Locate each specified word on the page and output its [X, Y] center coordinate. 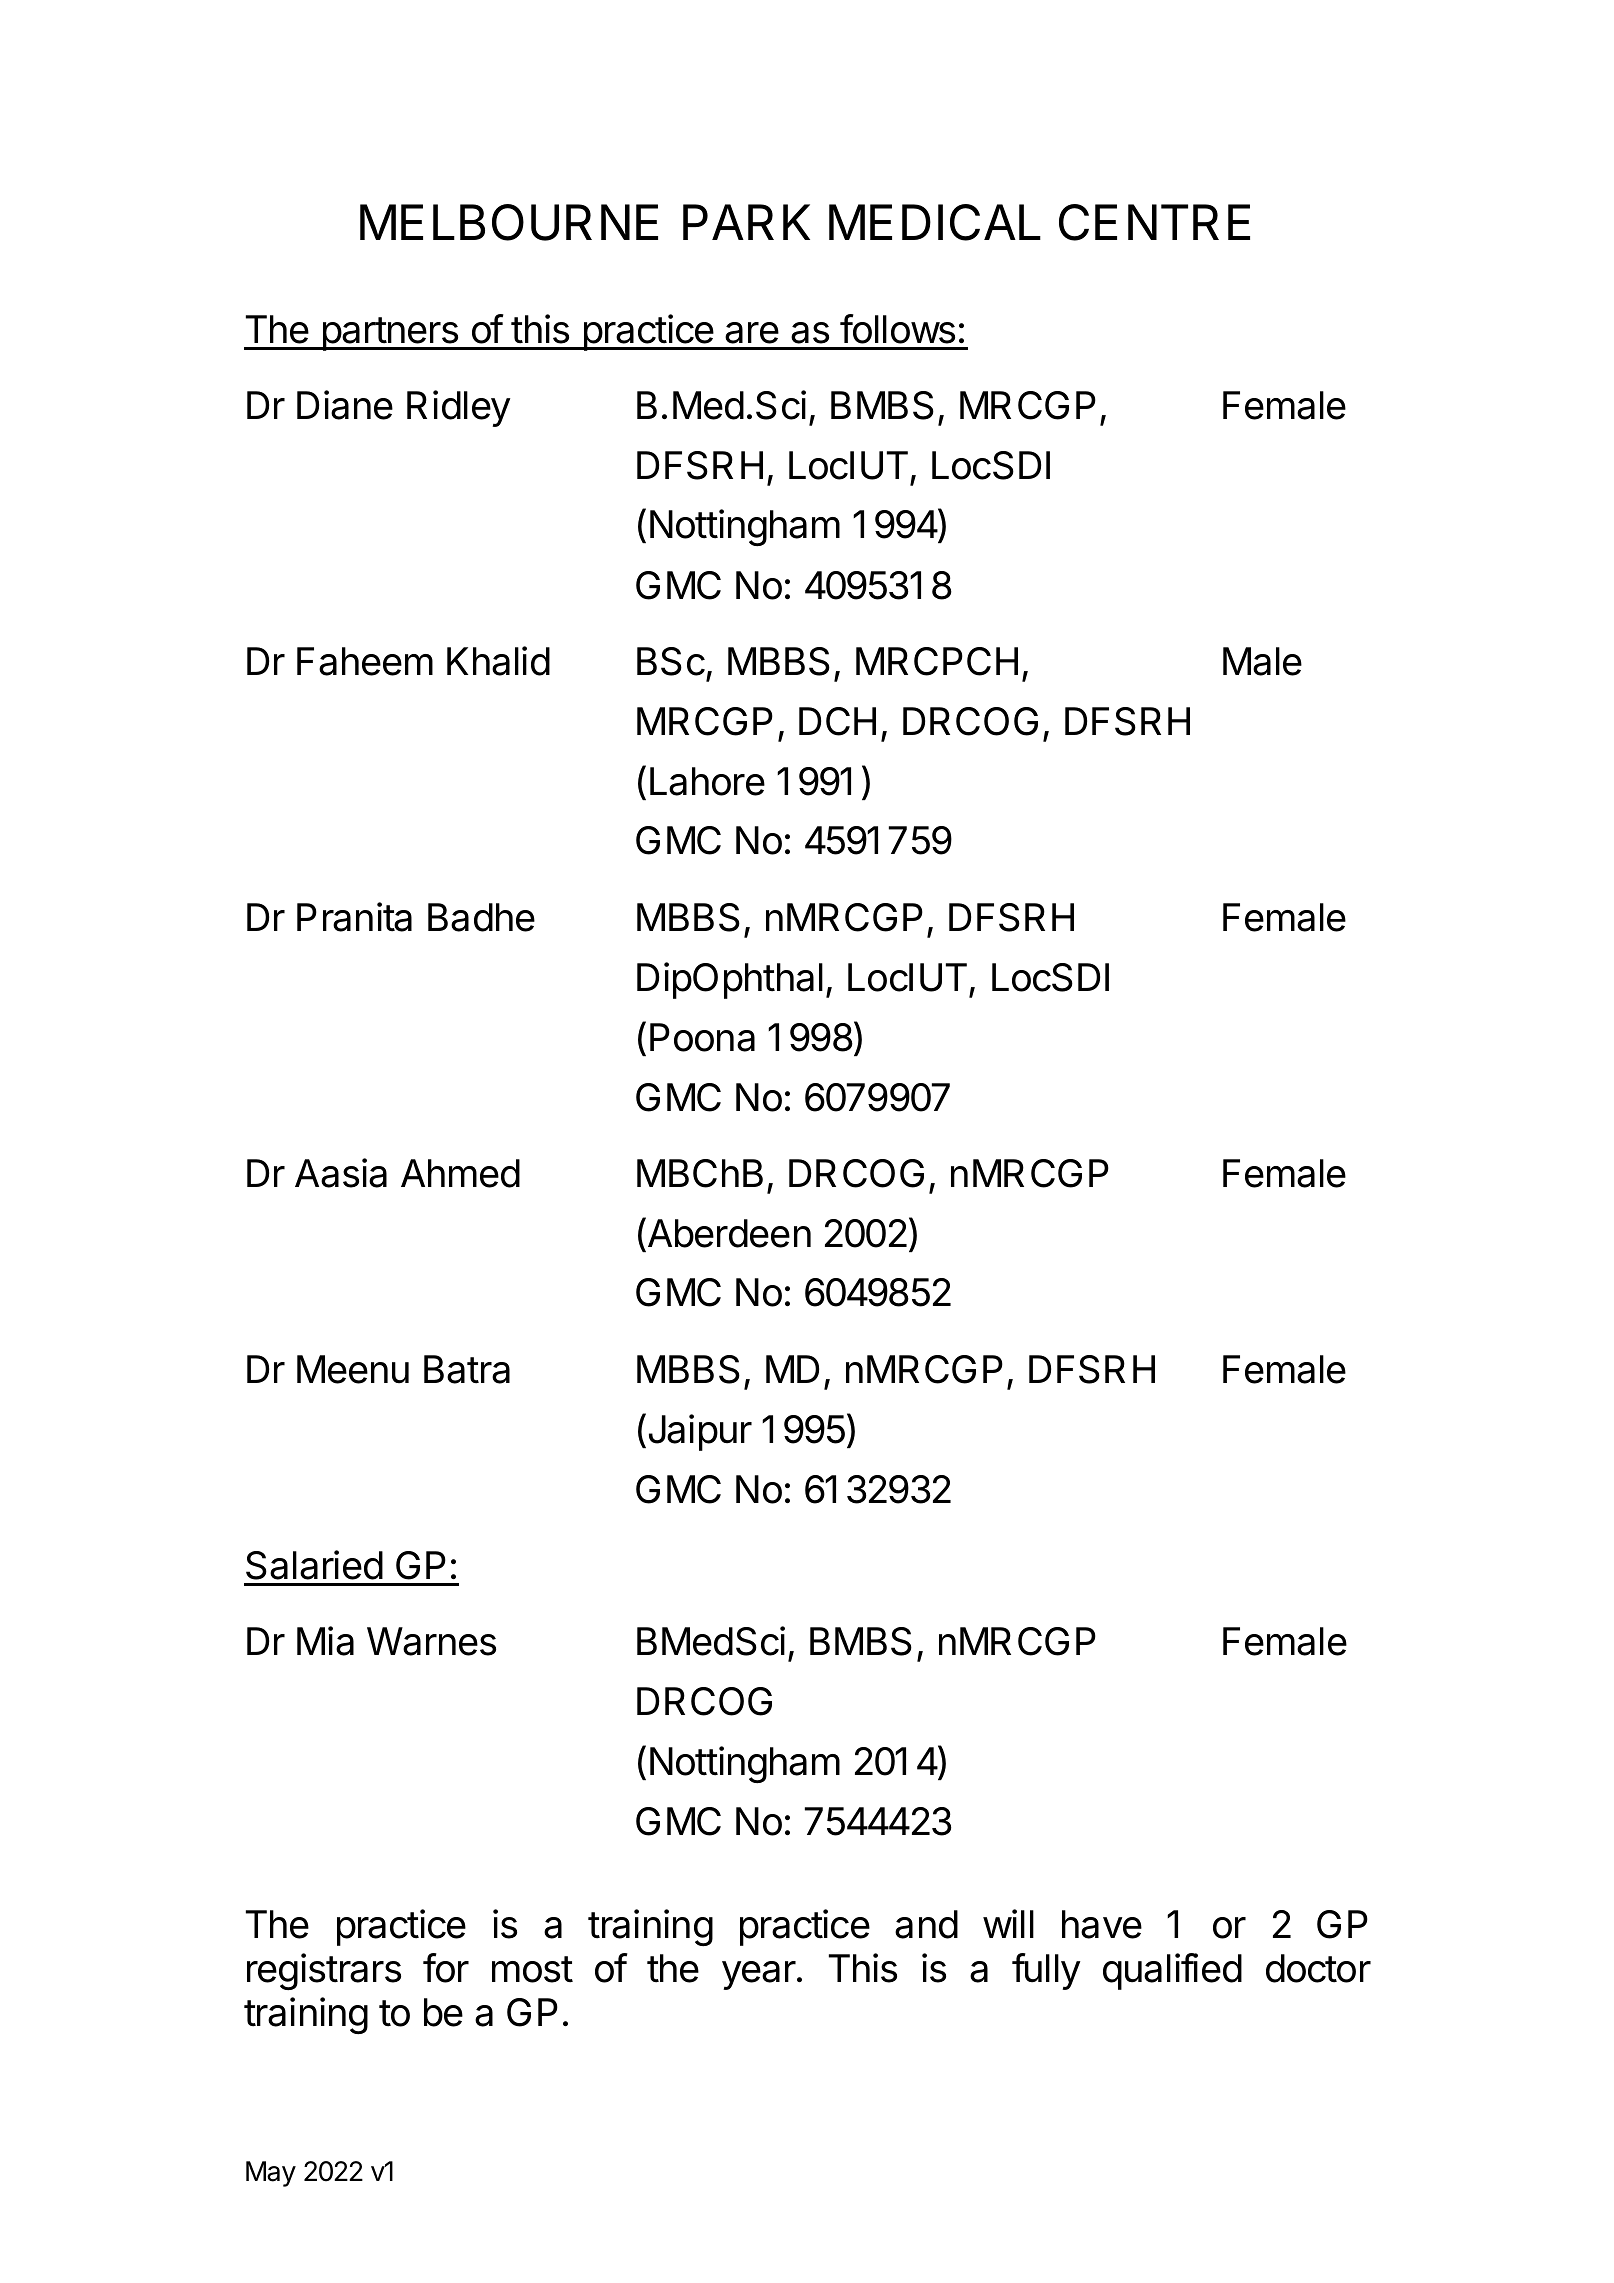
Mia [325, 1641]
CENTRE [1154, 222]
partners [390, 334]
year [760, 1975]
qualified [1172, 1971]
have [1102, 1924]
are [752, 333]
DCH [837, 721]
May [271, 2174]
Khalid [498, 661]
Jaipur [698, 1432]
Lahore [707, 781]
